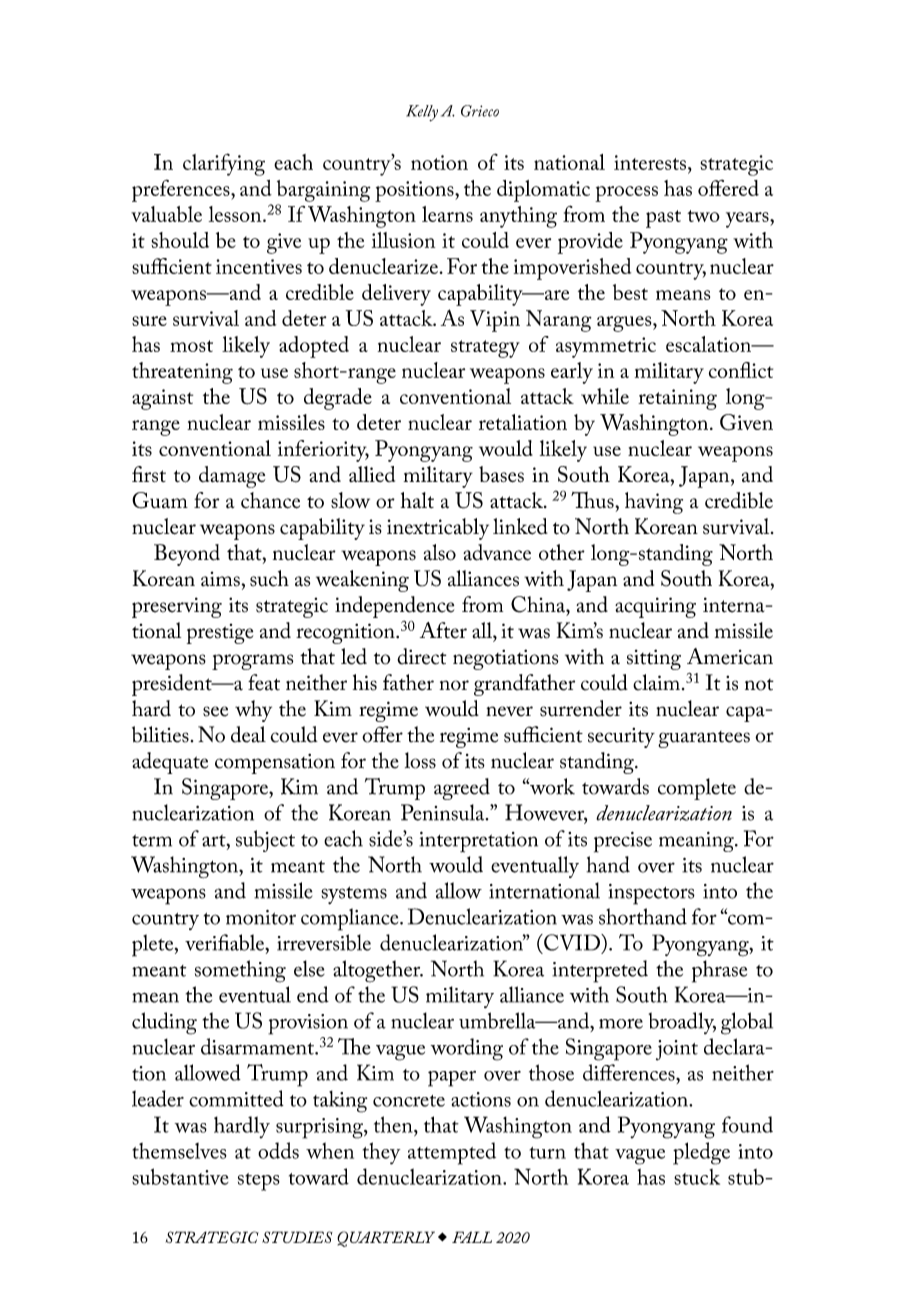  What do you see at coordinates (182, 373) in the screenshot?
I see `threatening` at bounding box center [182, 373].
